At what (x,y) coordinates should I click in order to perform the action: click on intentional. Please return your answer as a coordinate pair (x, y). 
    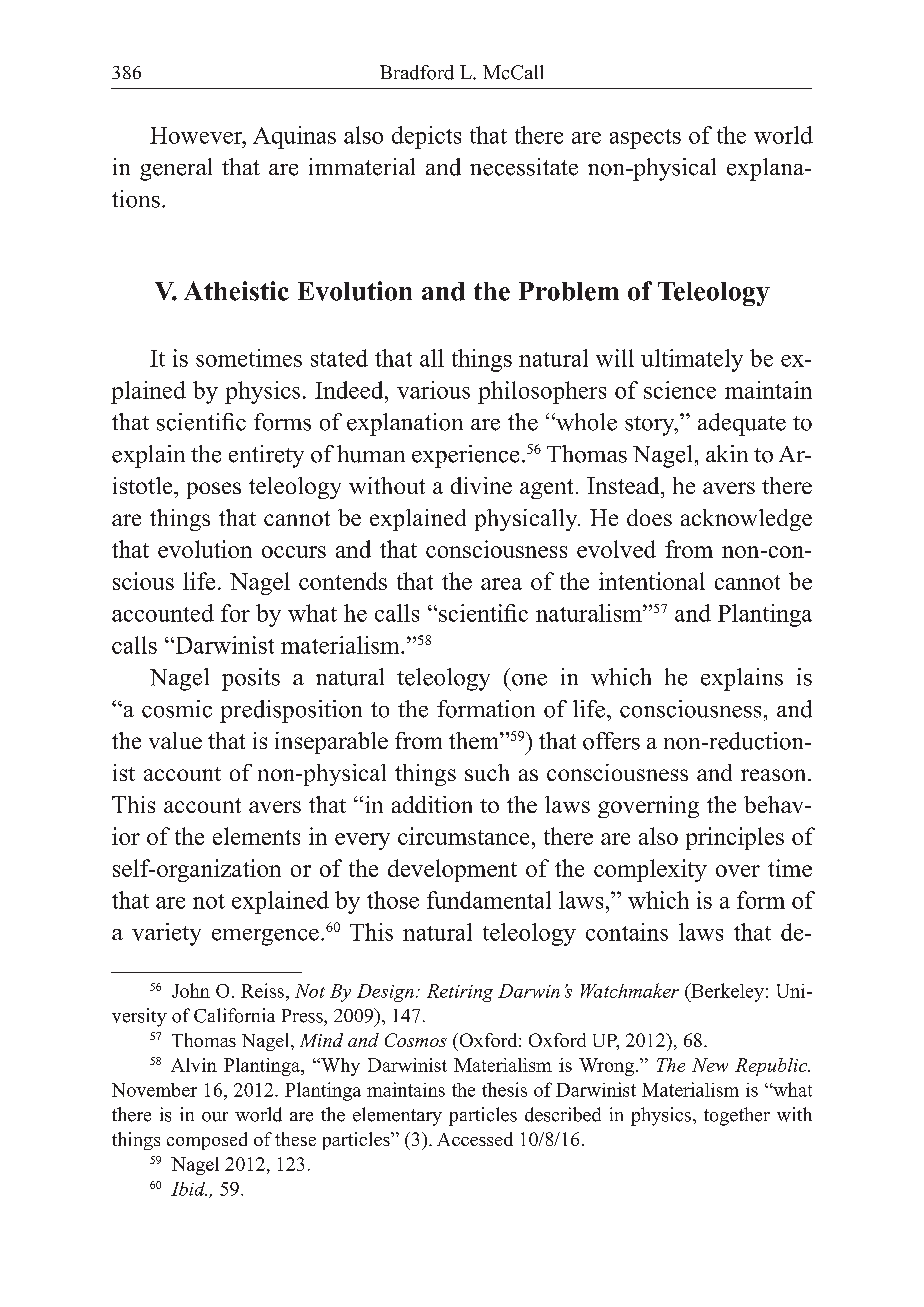
    Looking at the image, I should click on (652, 581).
